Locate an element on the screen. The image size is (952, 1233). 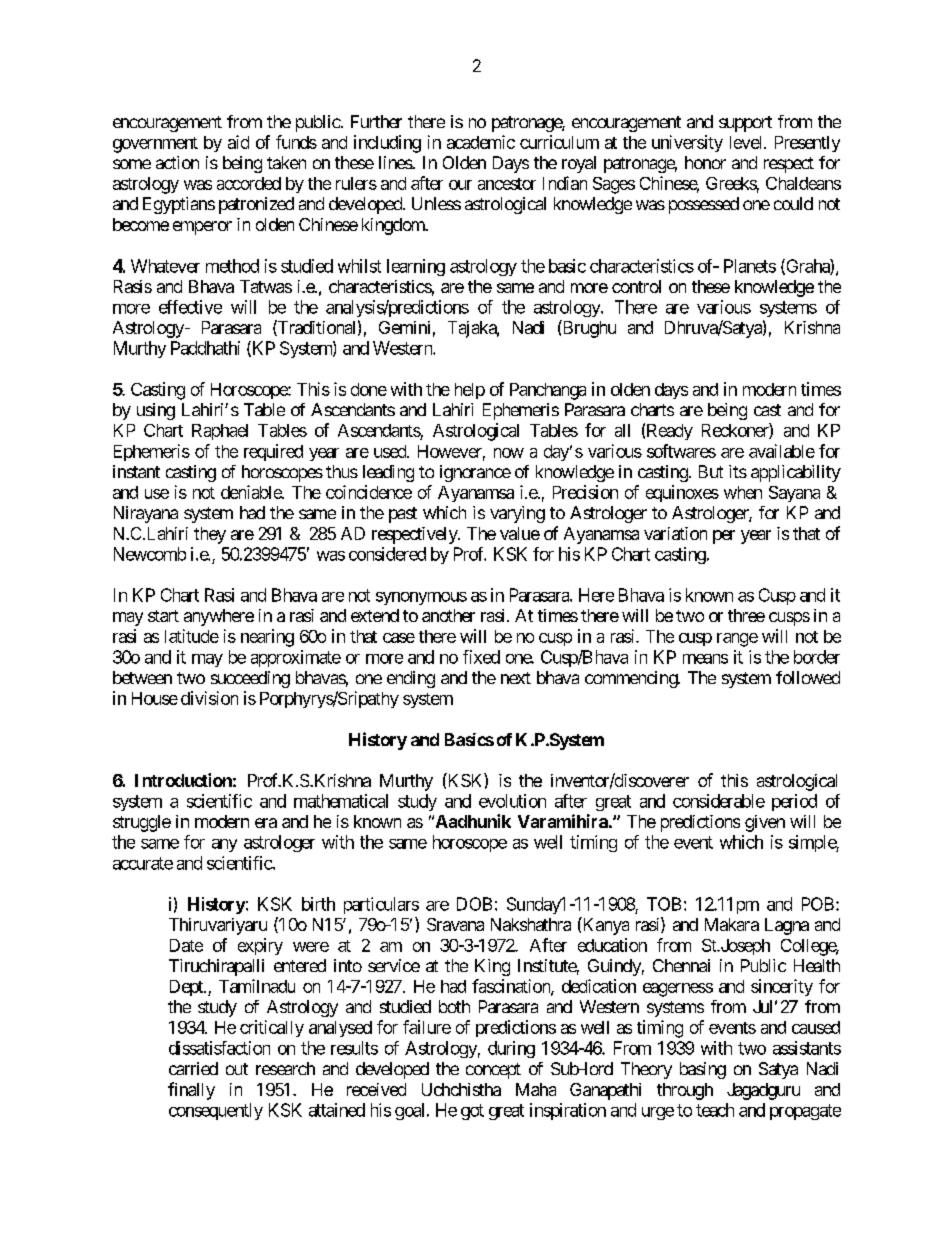
division is located at coordinates (209, 698).
